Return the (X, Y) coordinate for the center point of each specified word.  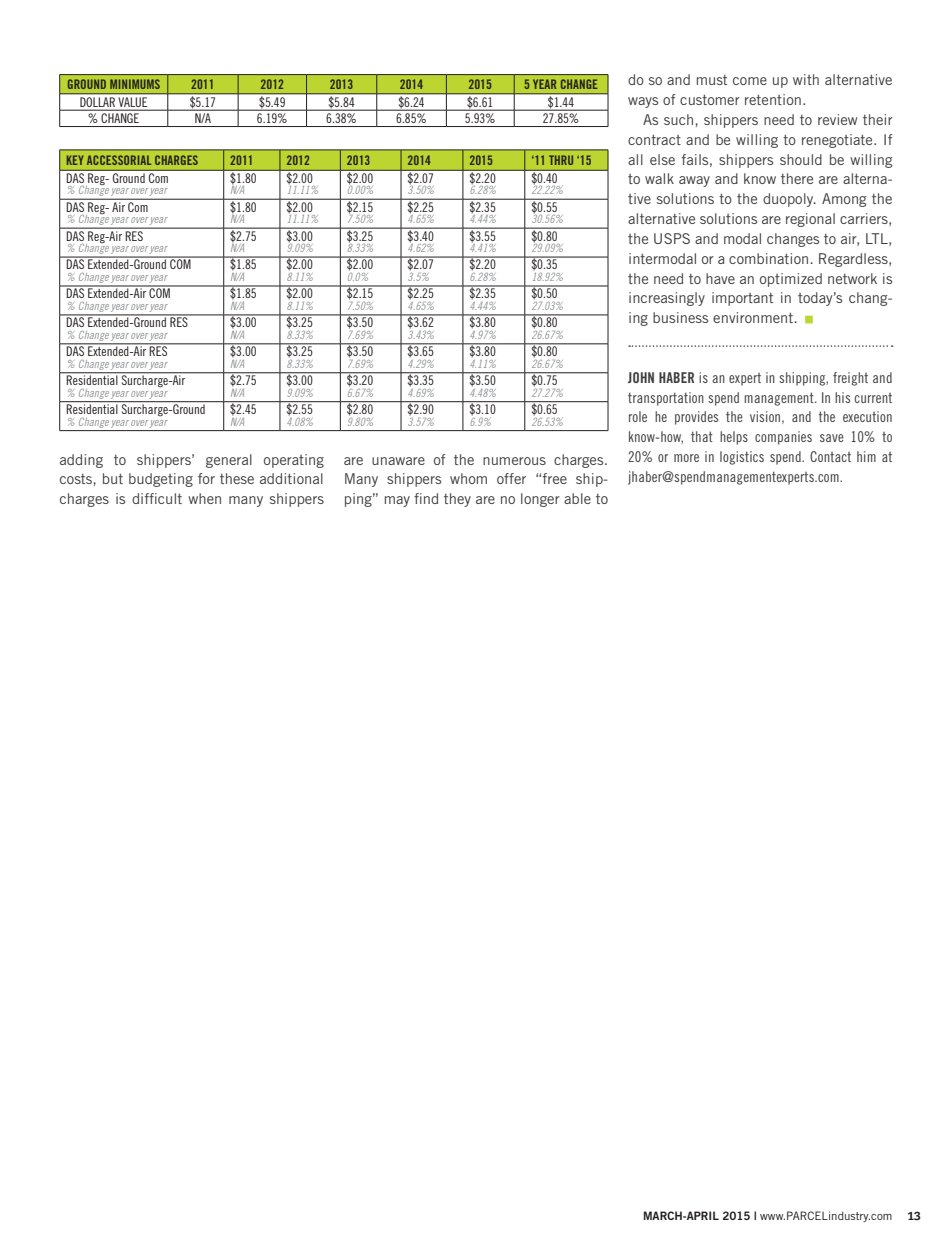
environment (753, 317)
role (638, 416)
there (797, 178)
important (742, 299)
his (842, 397)
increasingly (667, 299)
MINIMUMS (135, 84)
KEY (75, 160)
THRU (561, 160)
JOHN (641, 377)
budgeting (161, 480)
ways (643, 102)
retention (773, 99)
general (229, 461)
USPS (672, 238)
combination (768, 258)
